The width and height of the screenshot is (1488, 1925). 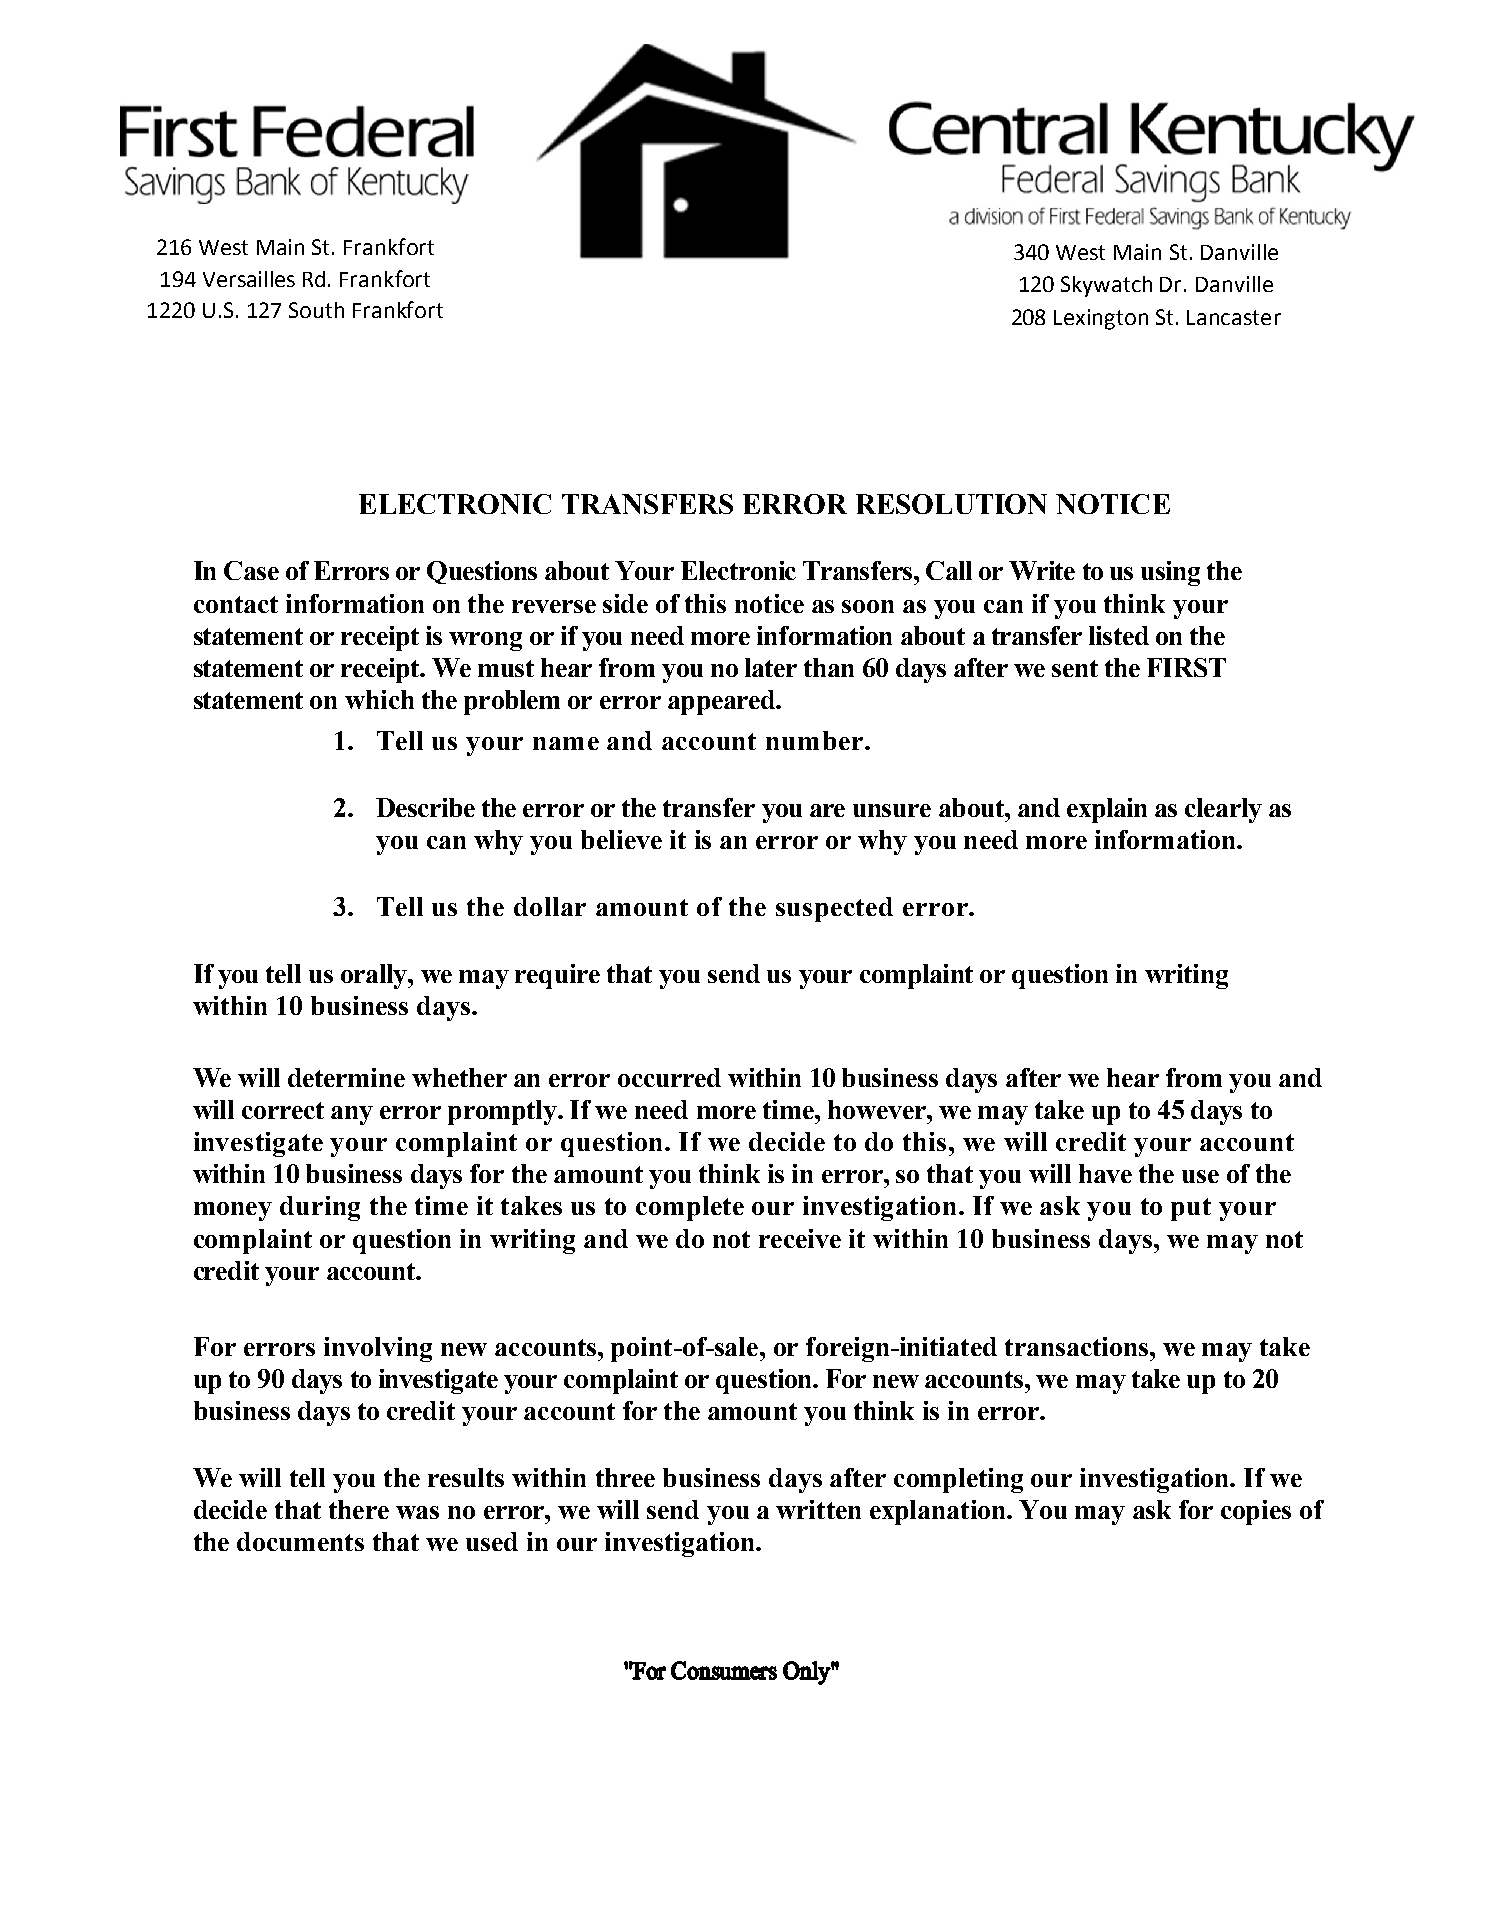 I want to click on which, so click(x=379, y=699).
